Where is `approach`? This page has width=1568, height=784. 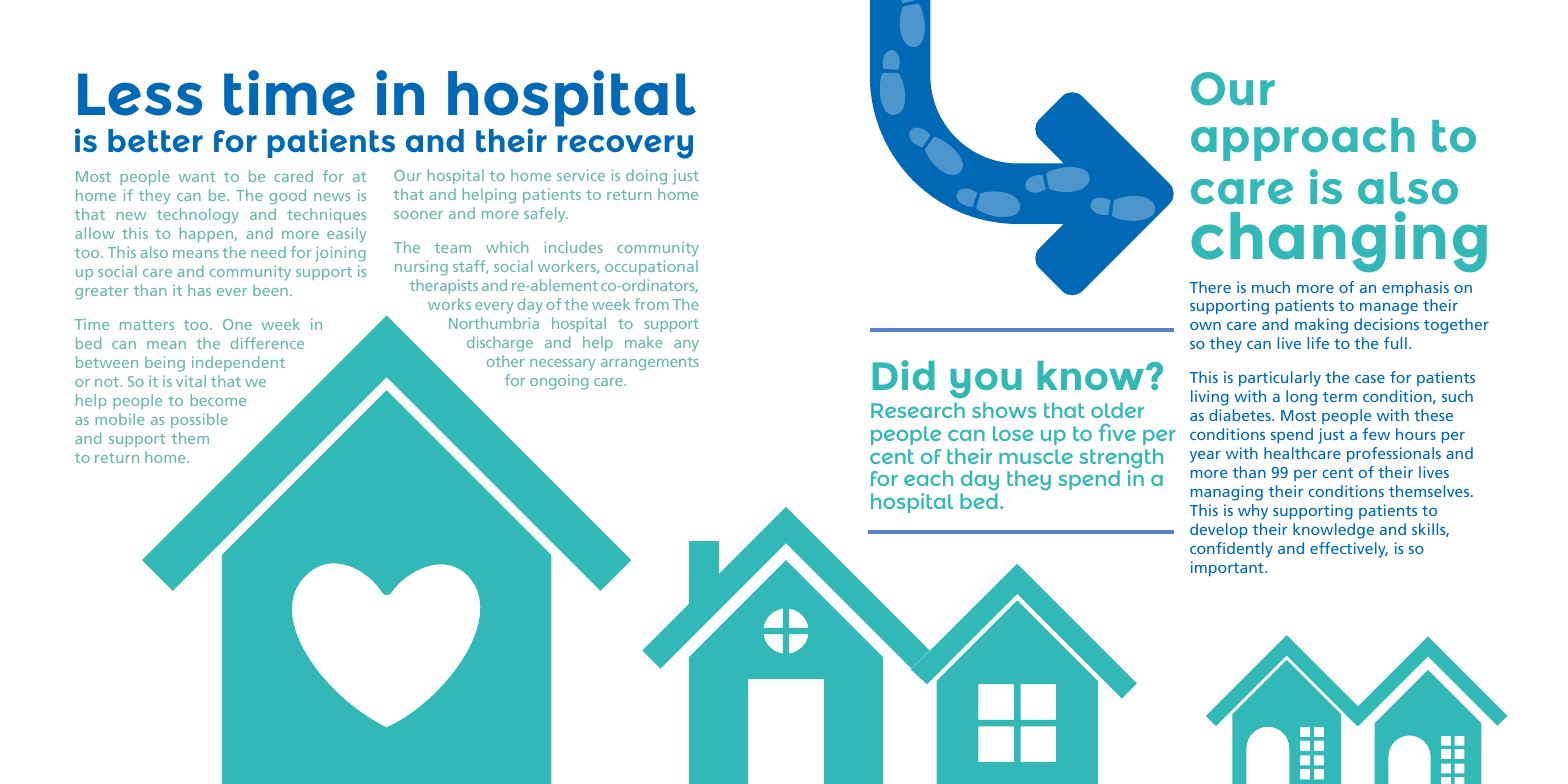
approach is located at coordinates (1303, 139).
